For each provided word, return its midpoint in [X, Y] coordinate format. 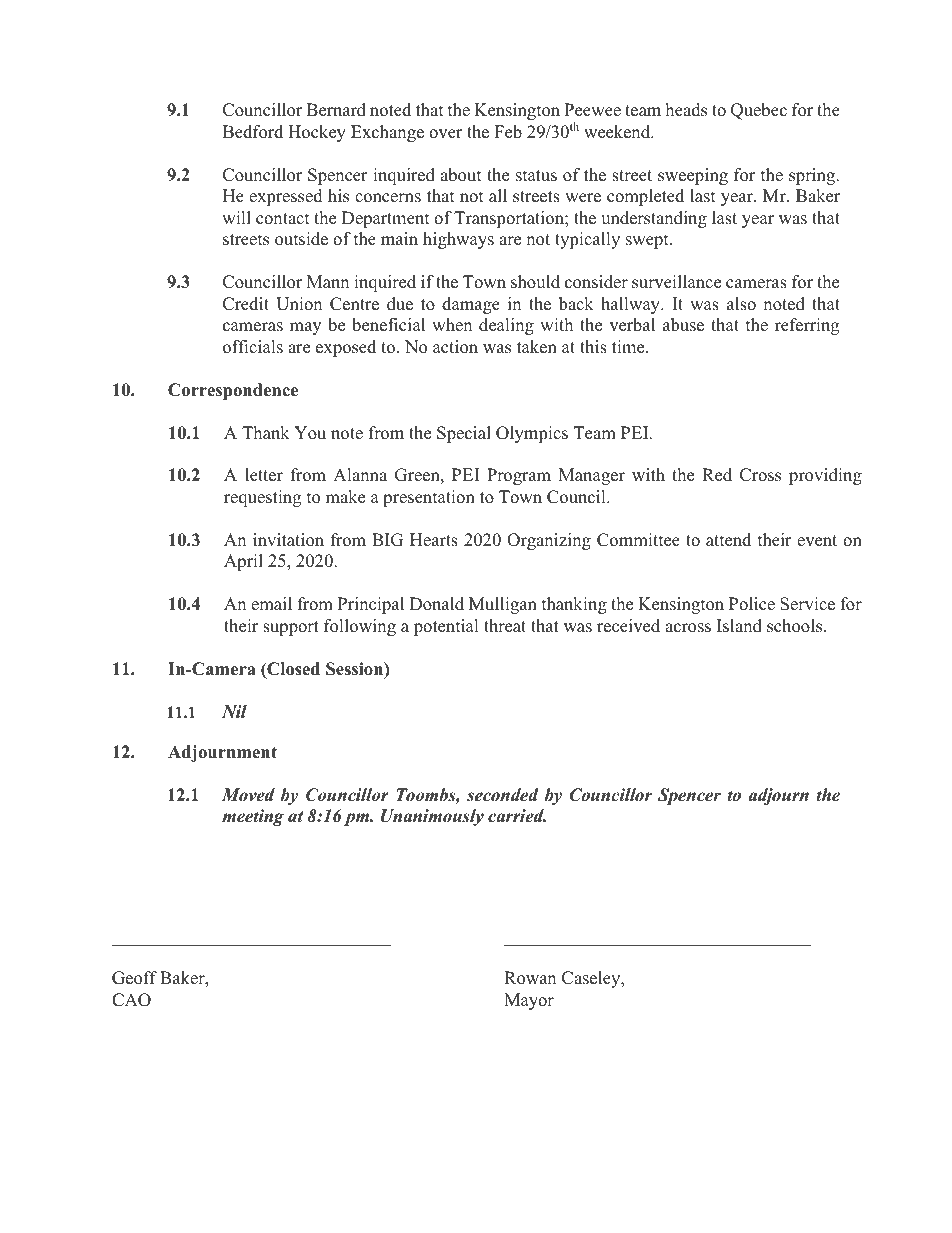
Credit [246, 304]
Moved [248, 795]
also [741, 304]
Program [519, 476]
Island [739, 626]
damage [471, 305]
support [291, 628]
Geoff [134, 978]
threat [505, 626]
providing [825, 476]
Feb [508, 132]
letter [264, 475]
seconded [503, 795]
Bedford [253, 132]
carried [517, 816]
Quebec [759, 111]
